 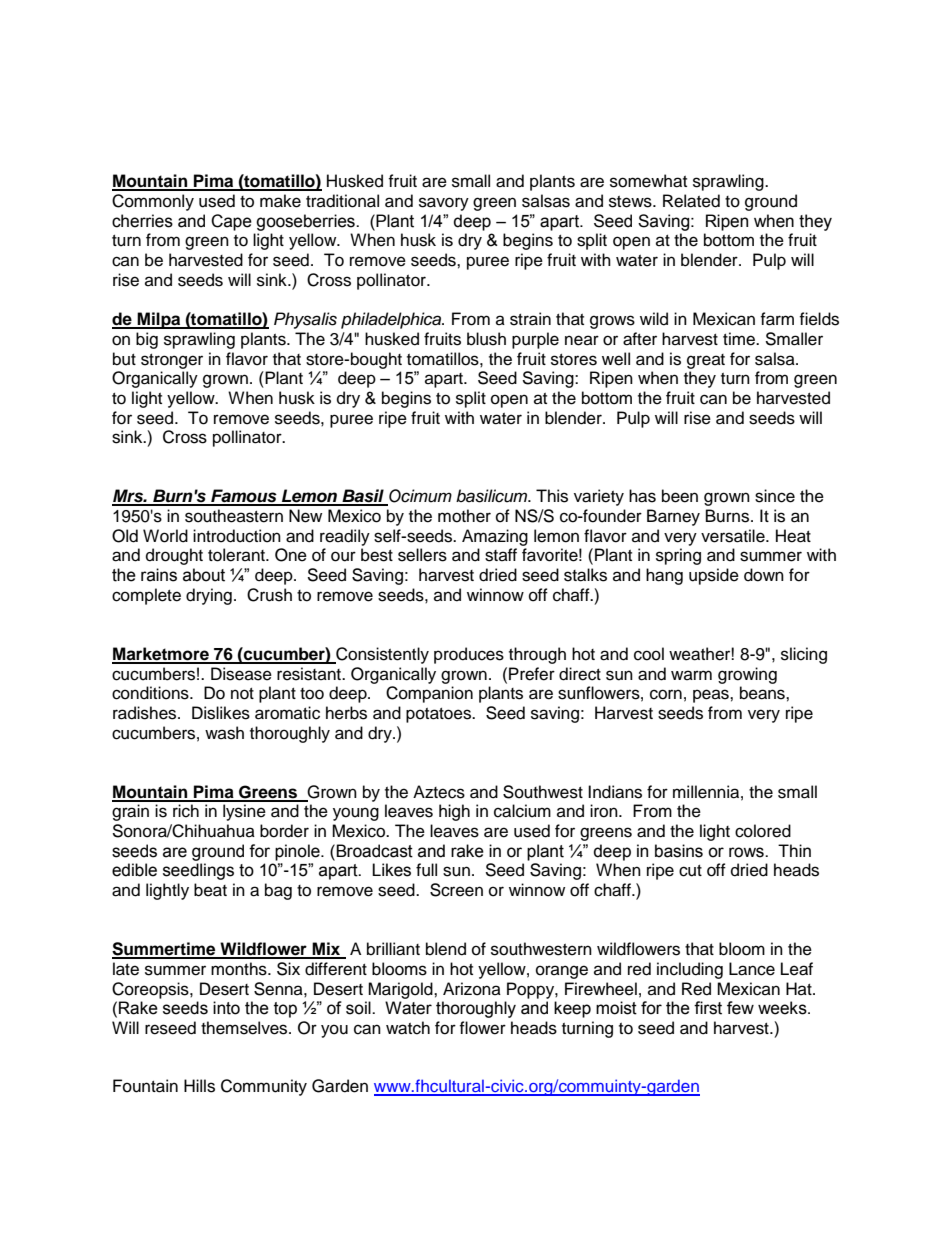 What do you see at coordinates (209, 596) in the screenshot?
I see `drying` at bounding box center [209, 596].
